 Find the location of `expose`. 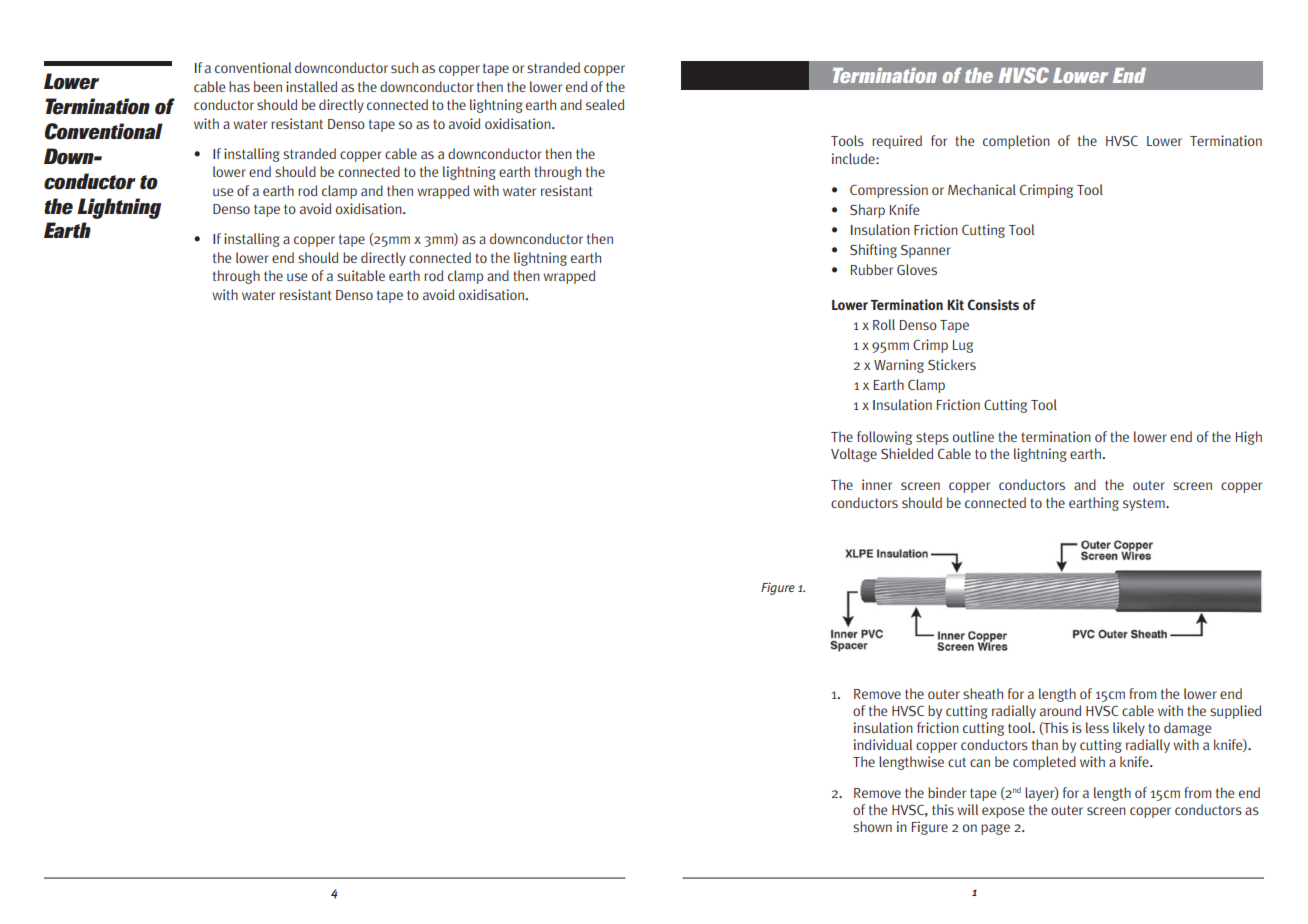

expose is located at coordinates (1003, 812).
